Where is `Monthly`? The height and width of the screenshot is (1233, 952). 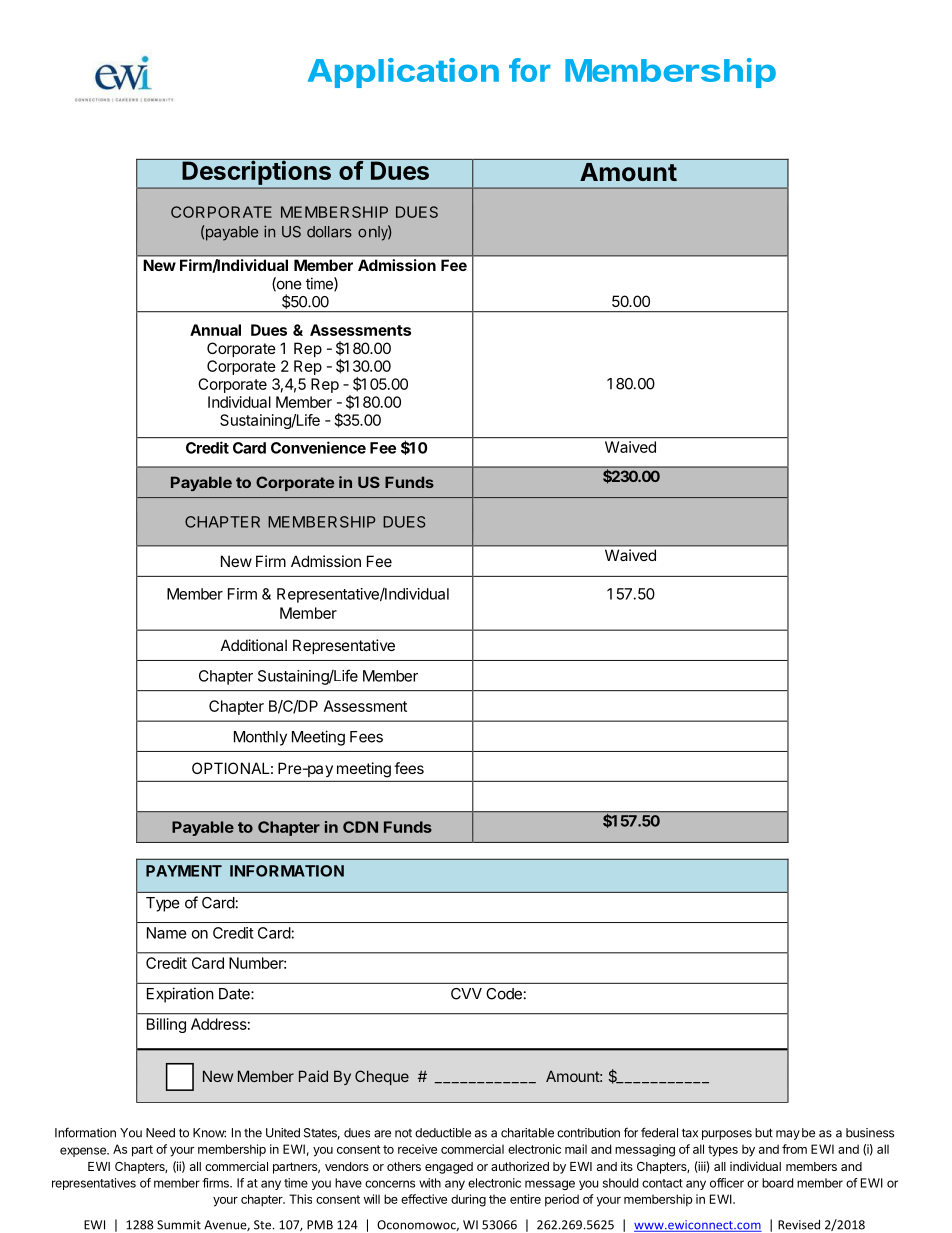
Monthly is located at coordinates (260, 738).
